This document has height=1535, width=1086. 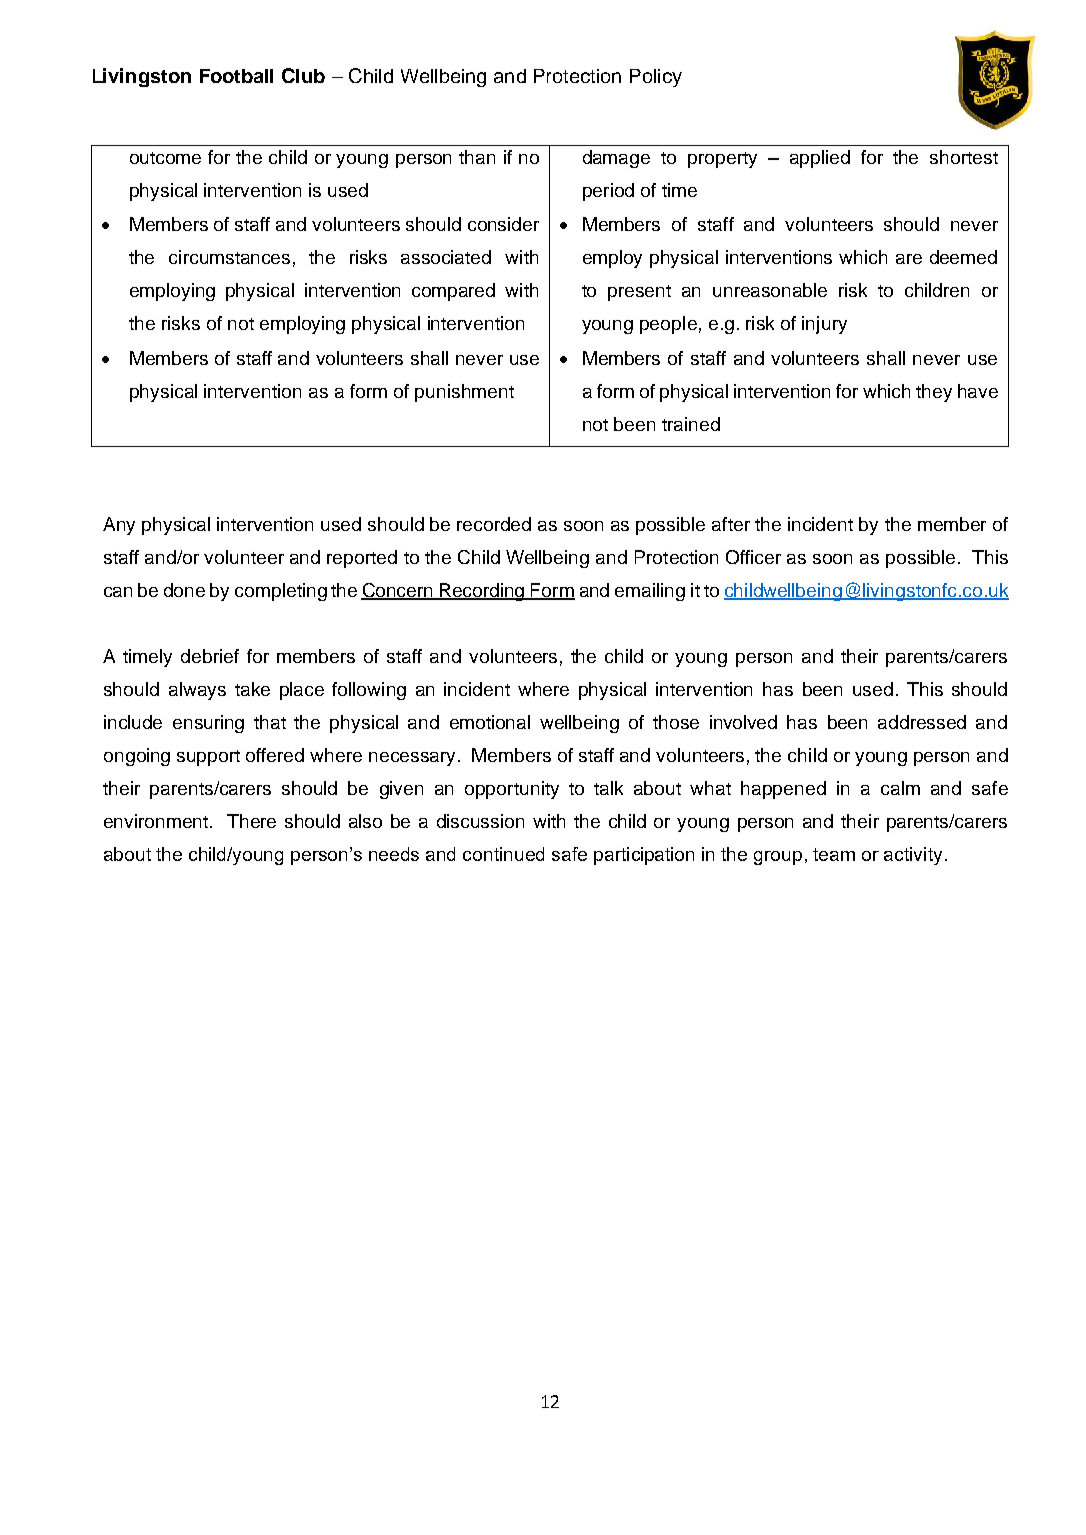 What do you see at coordinates (119, 526) in the document?
I see `Any` at bounding box center [119, 526].
